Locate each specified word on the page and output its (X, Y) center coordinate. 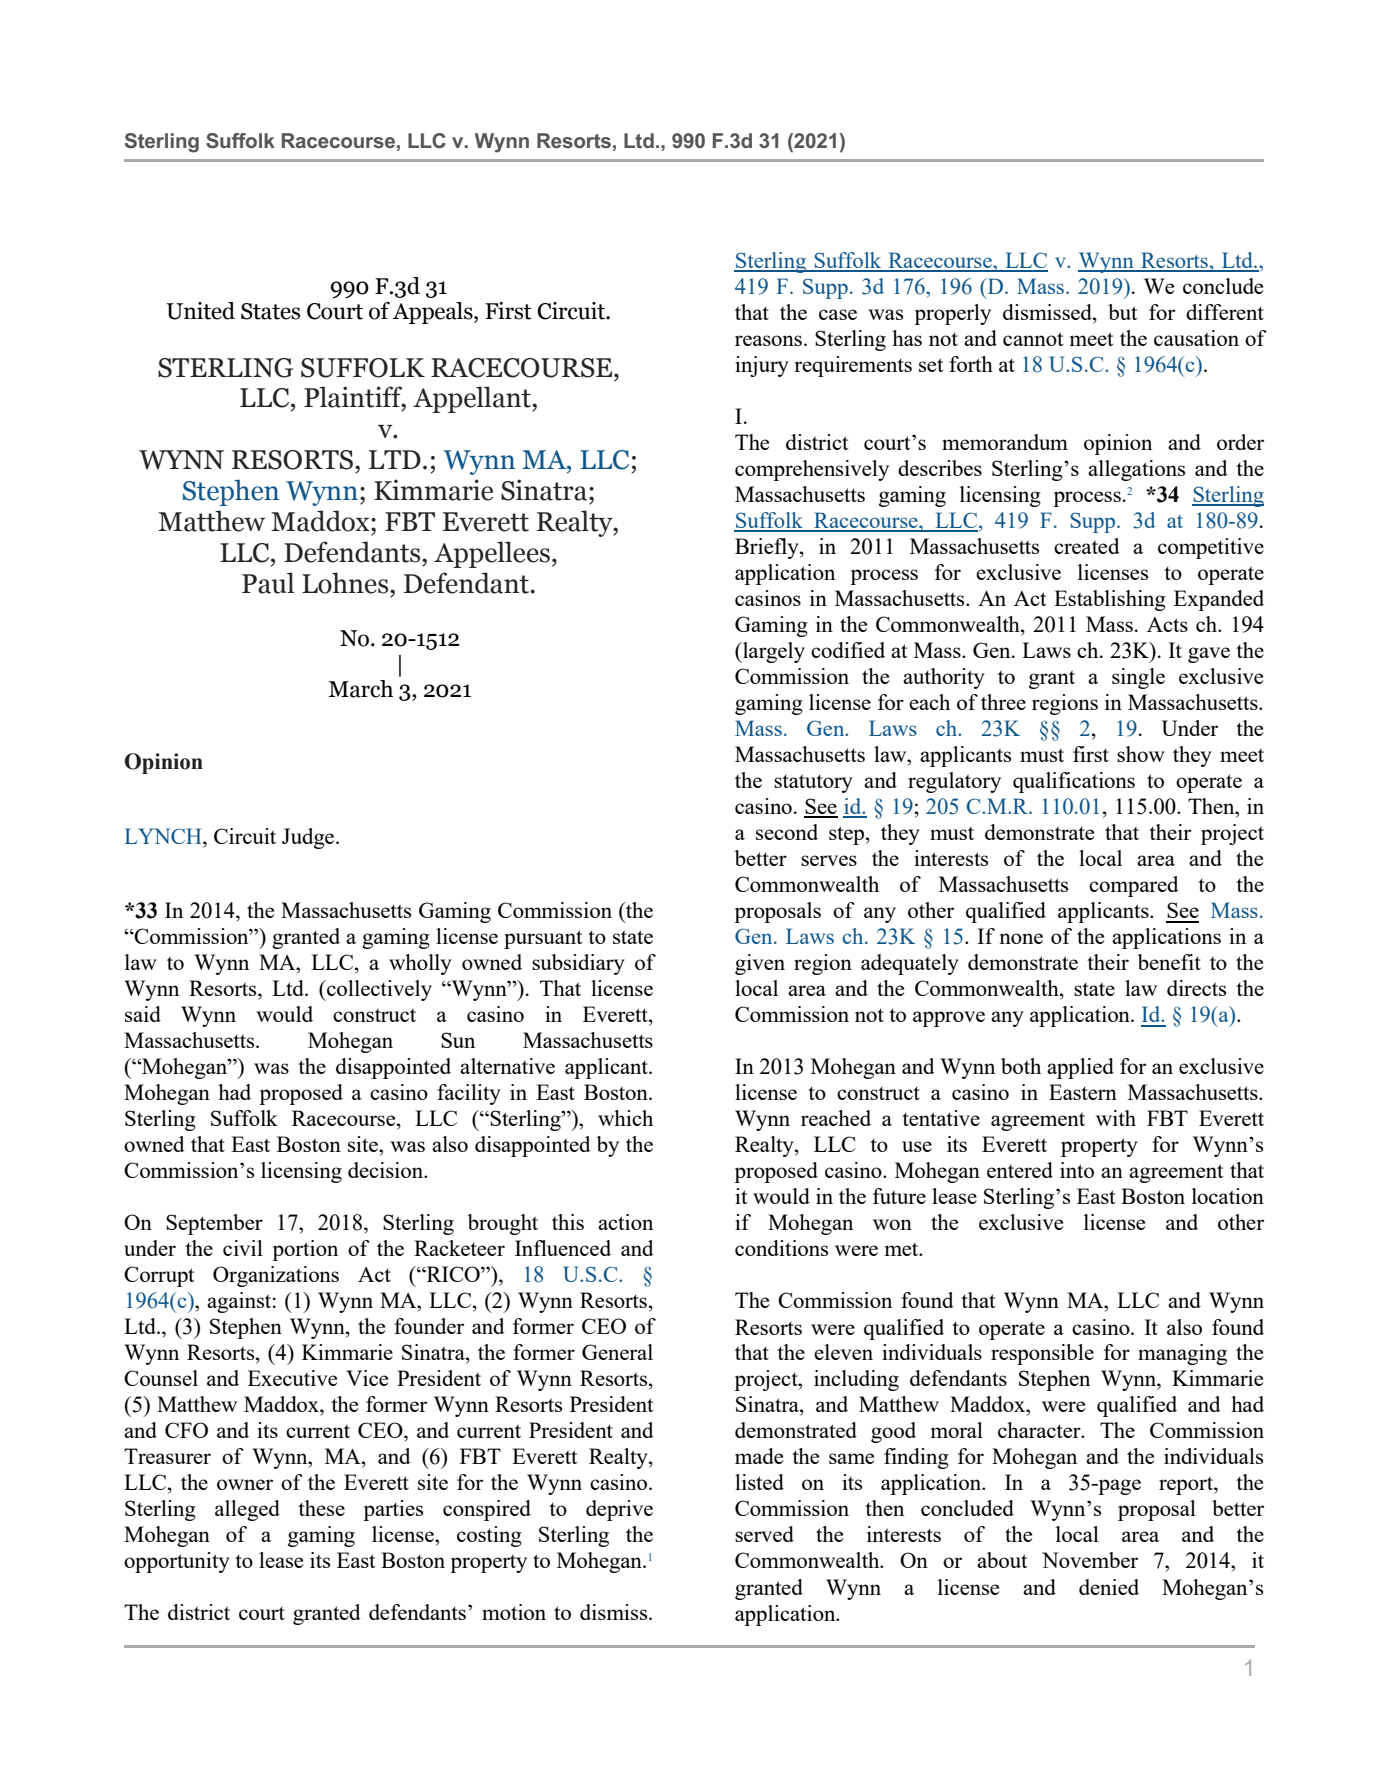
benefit (1169, 962)
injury (762, 366)
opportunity (177, 1562)
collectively (378, 990)
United (201, 311)
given (760, 964)
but (1122, 312)
